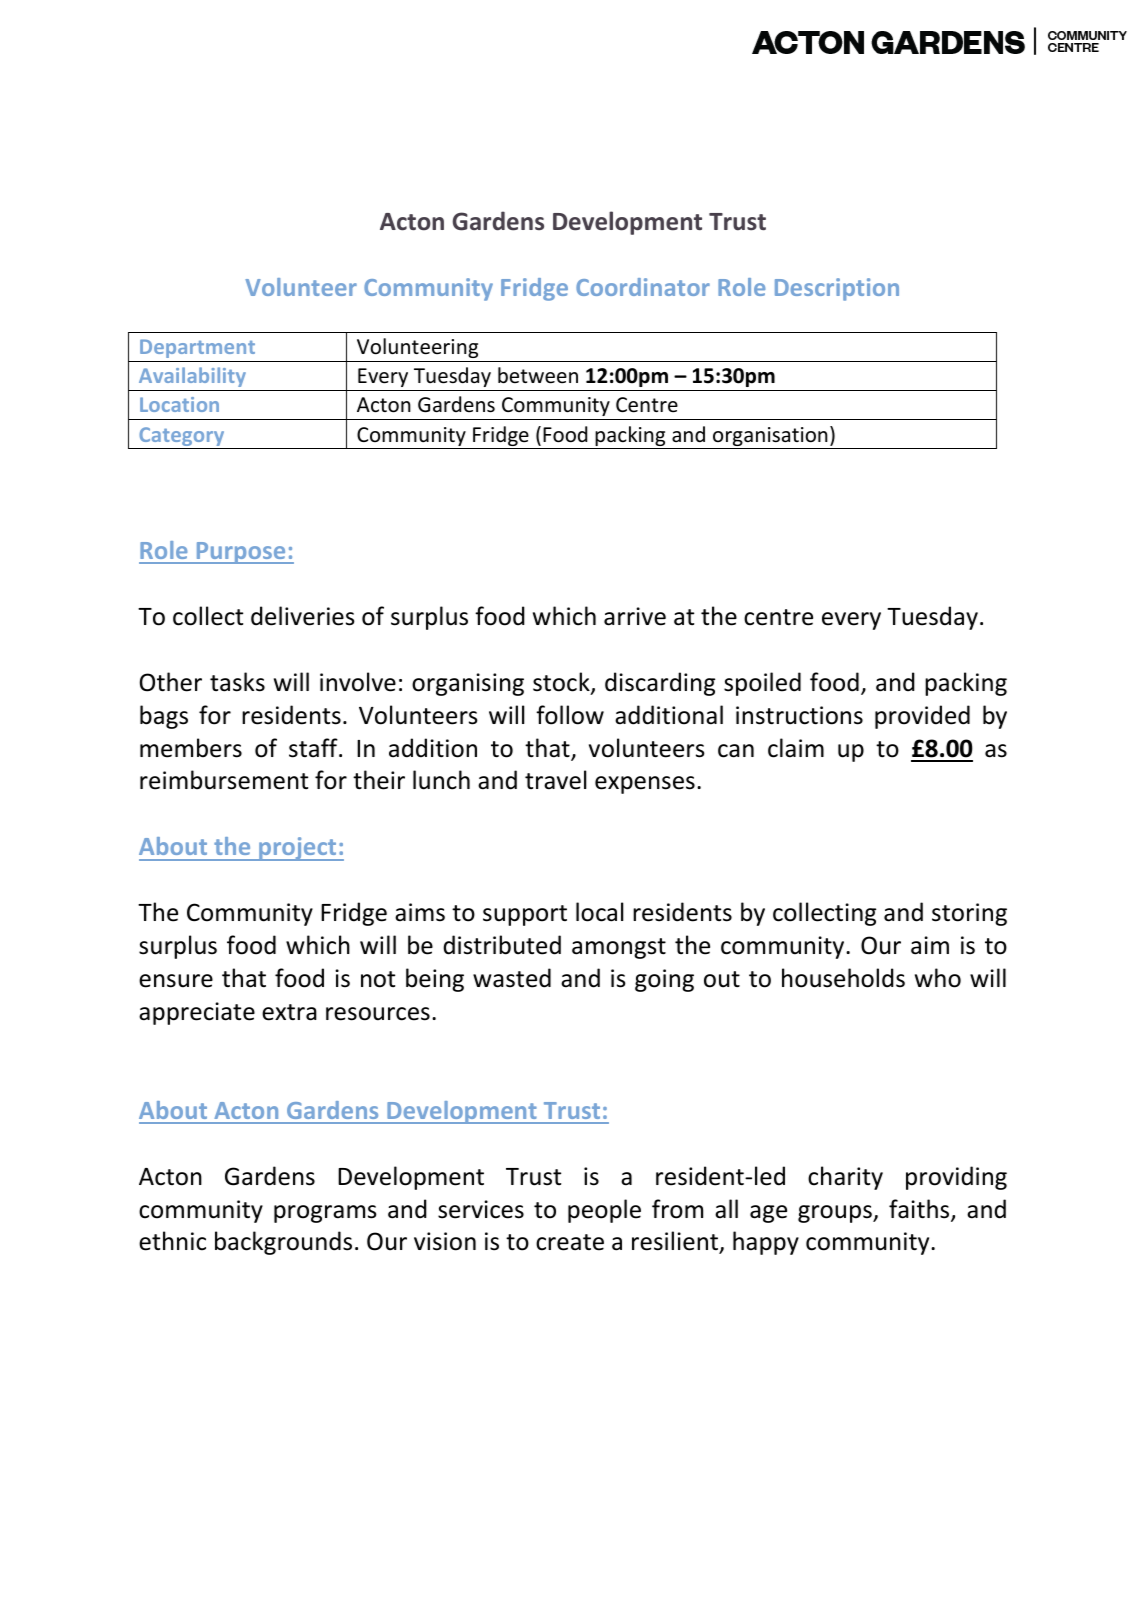 The height and width of the screenshot is (1622, 1146). Describe the element at coordinates (969, 914) in the screenshot. I see `storing` at that location.
